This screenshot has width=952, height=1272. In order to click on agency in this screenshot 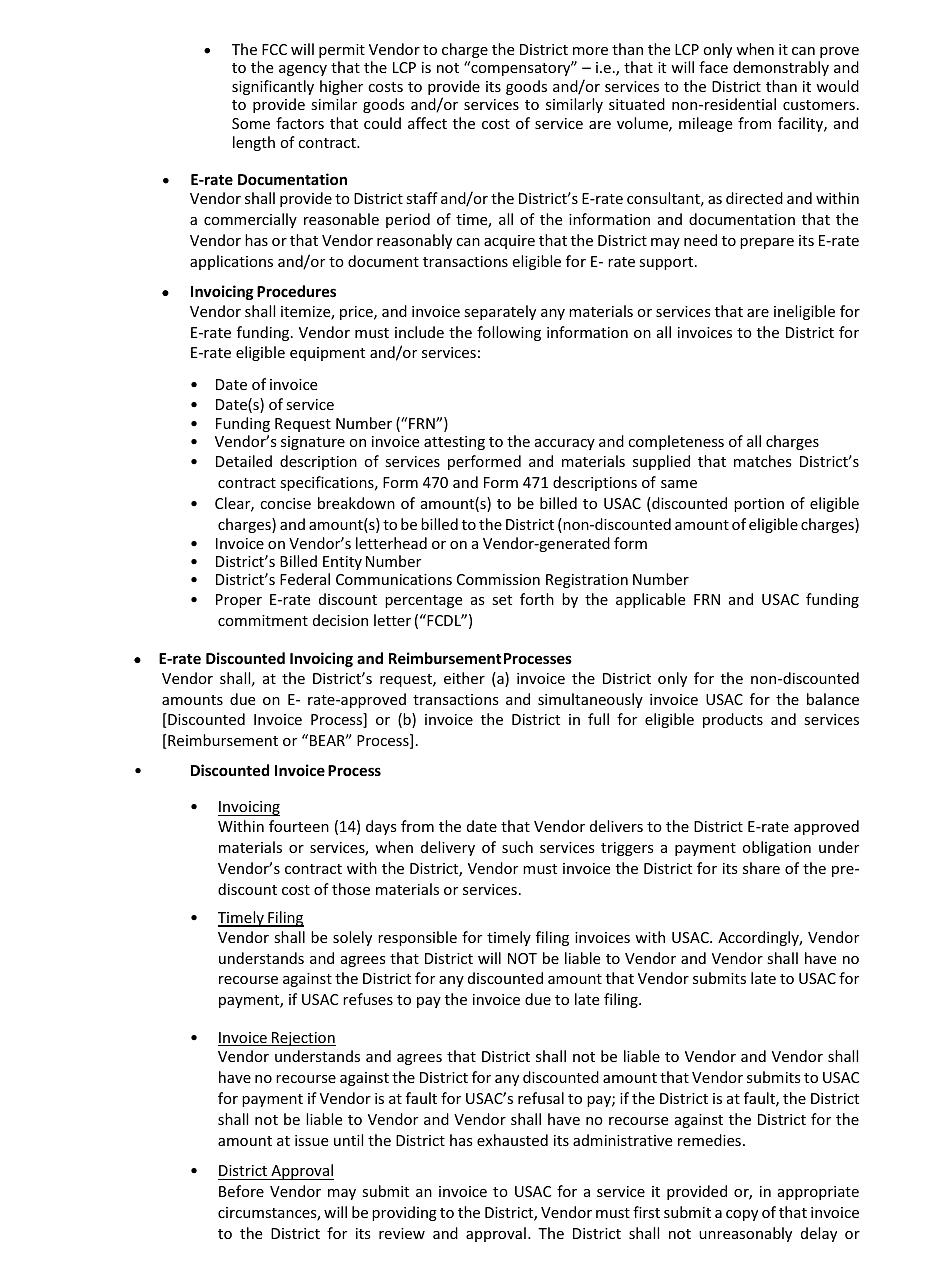, I will do `click(303, 70)`.
